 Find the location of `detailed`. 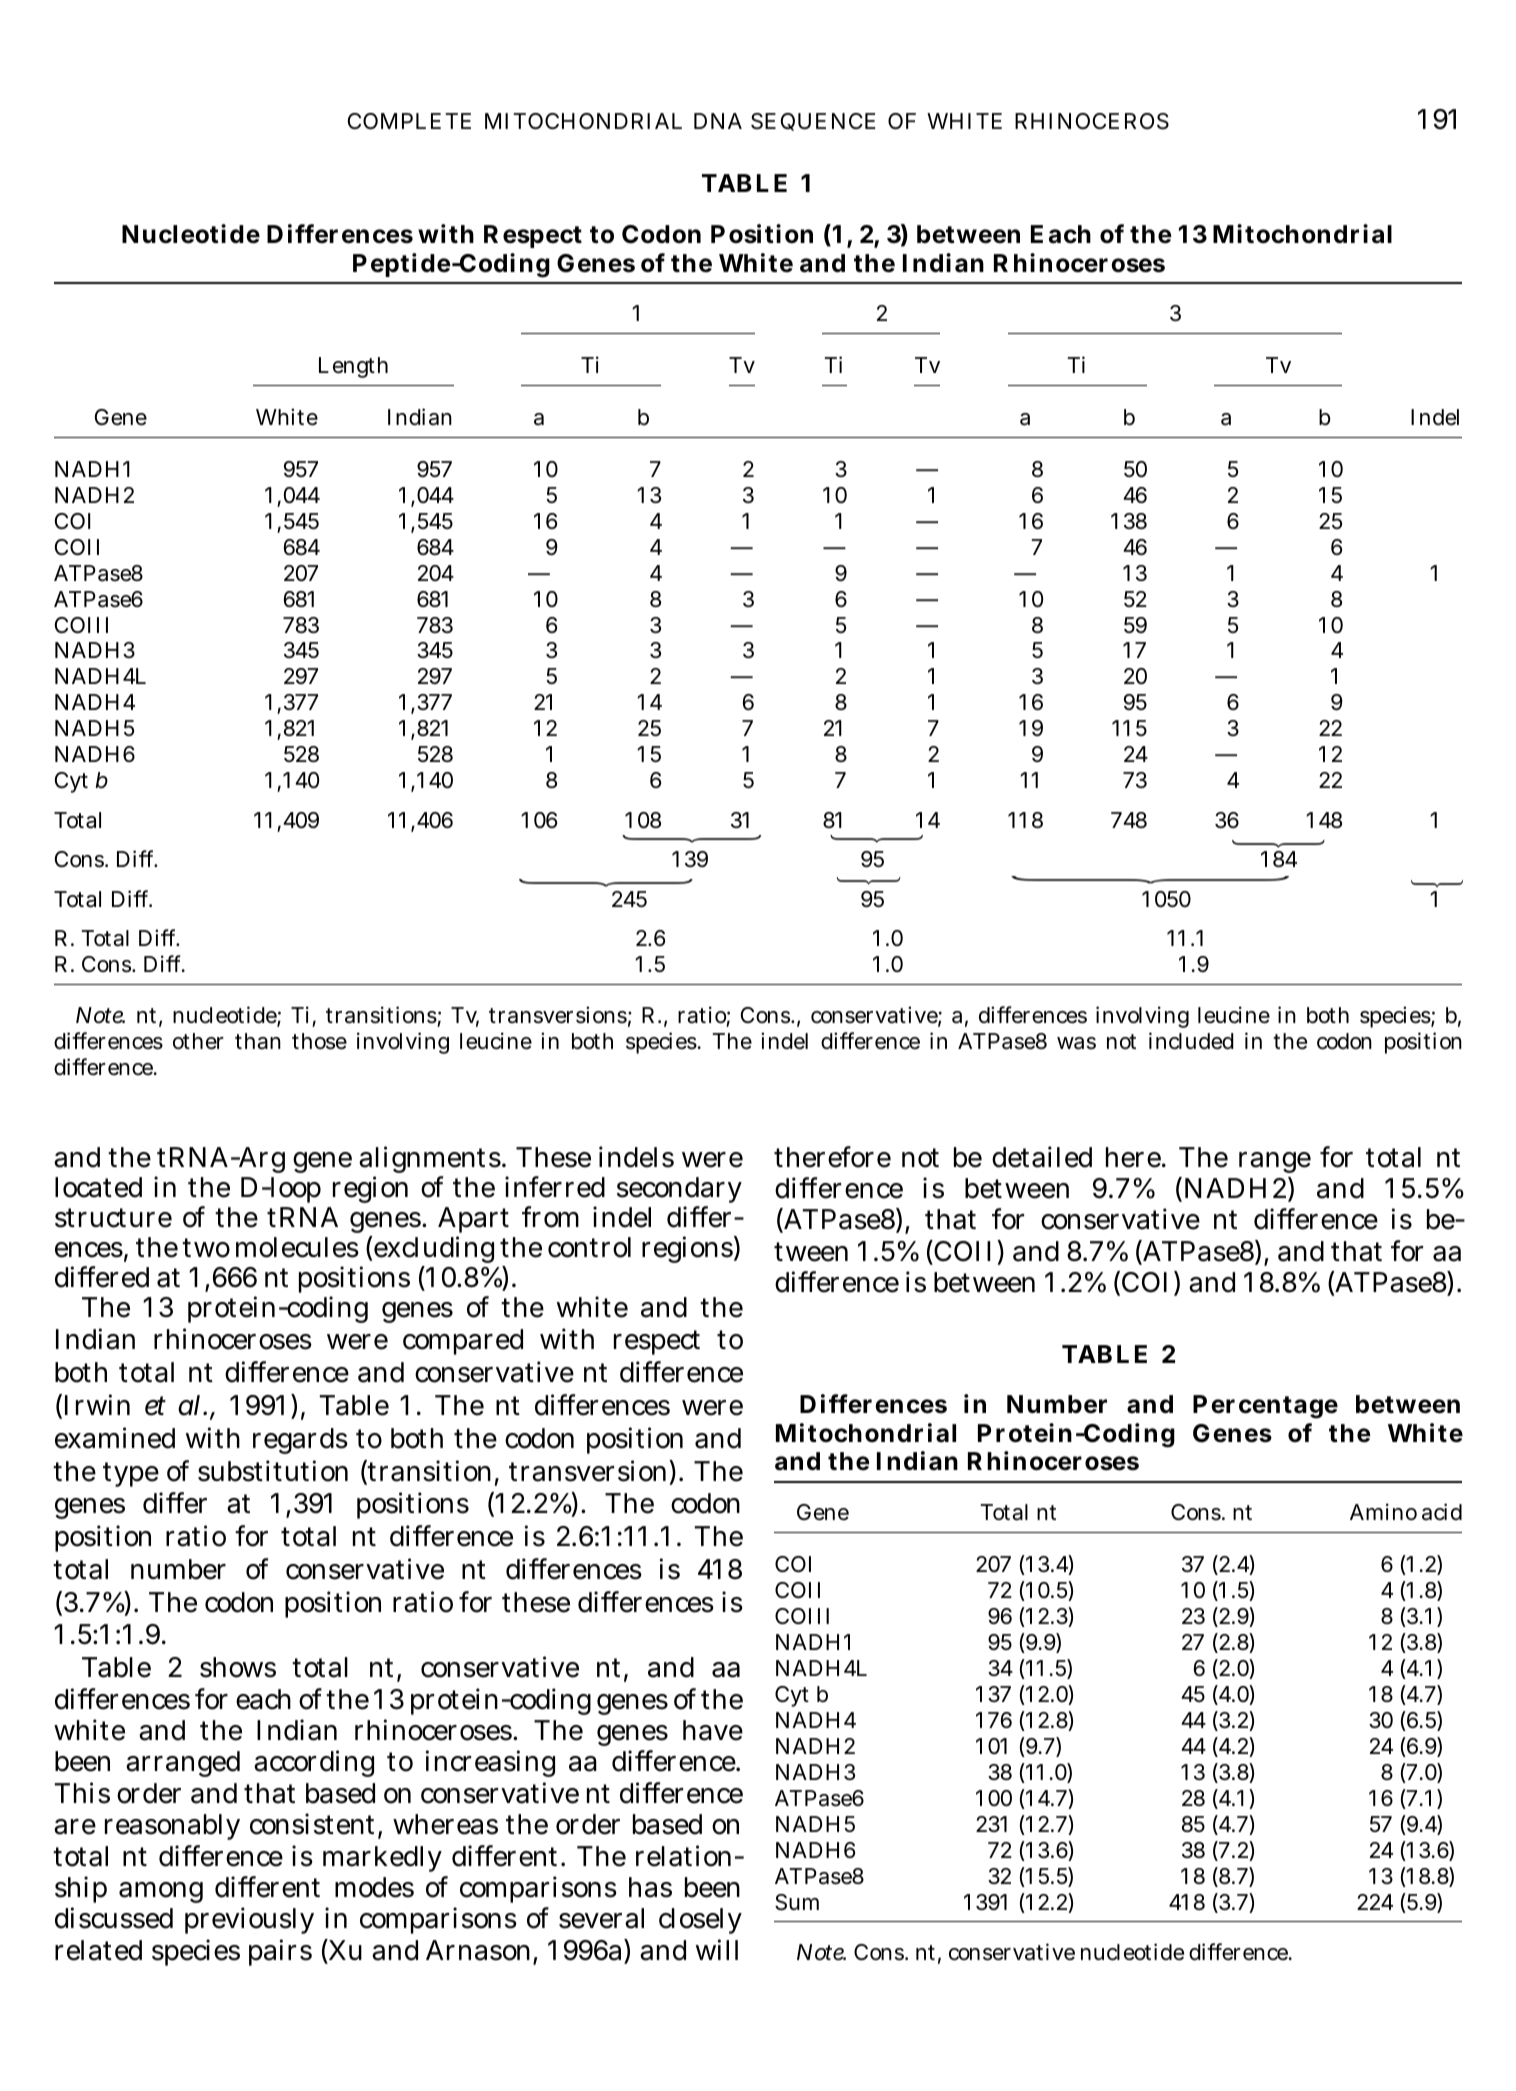

detailed is located at coordinates (1042, 1157).
